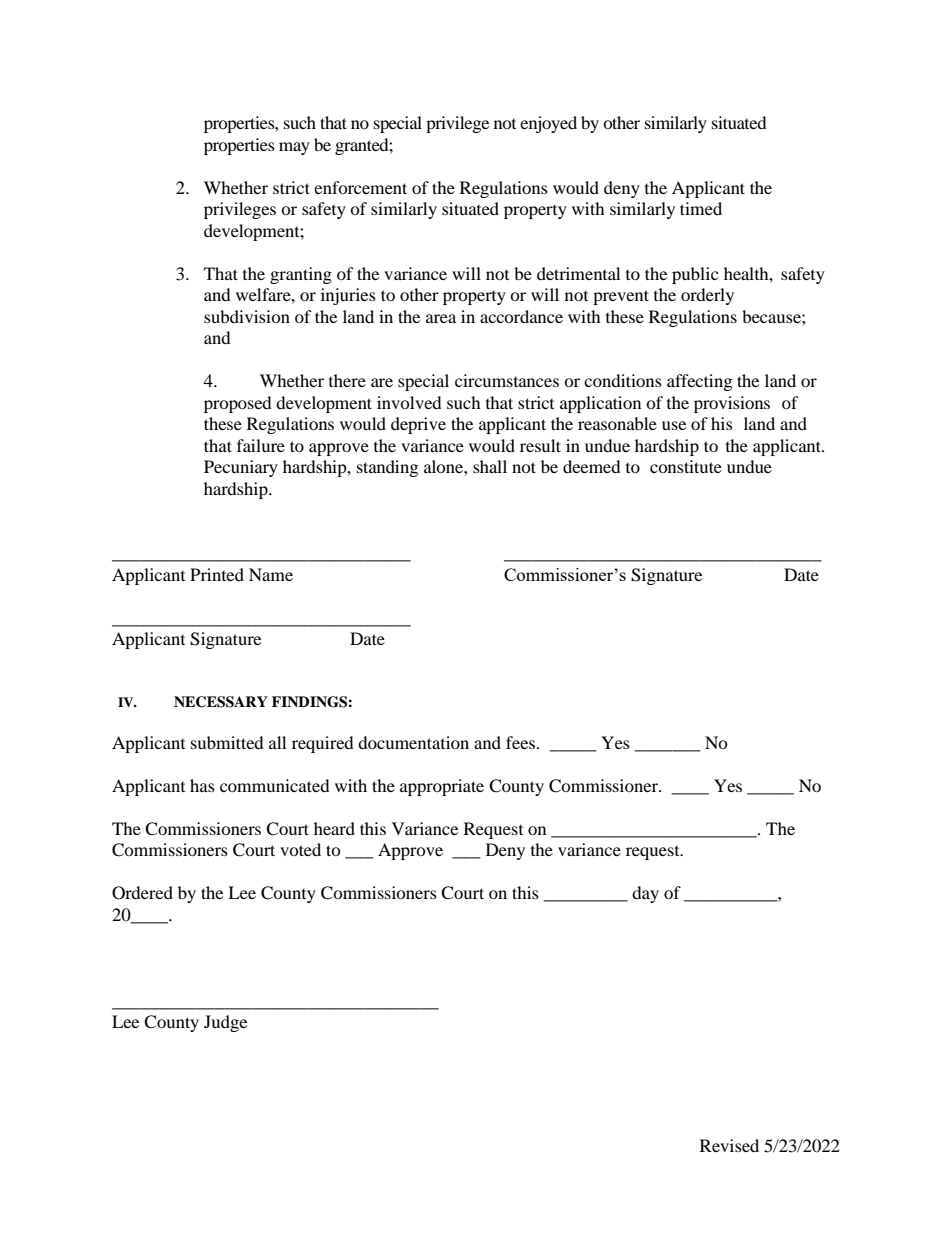  I want to click on fees, so click(522, 742).
